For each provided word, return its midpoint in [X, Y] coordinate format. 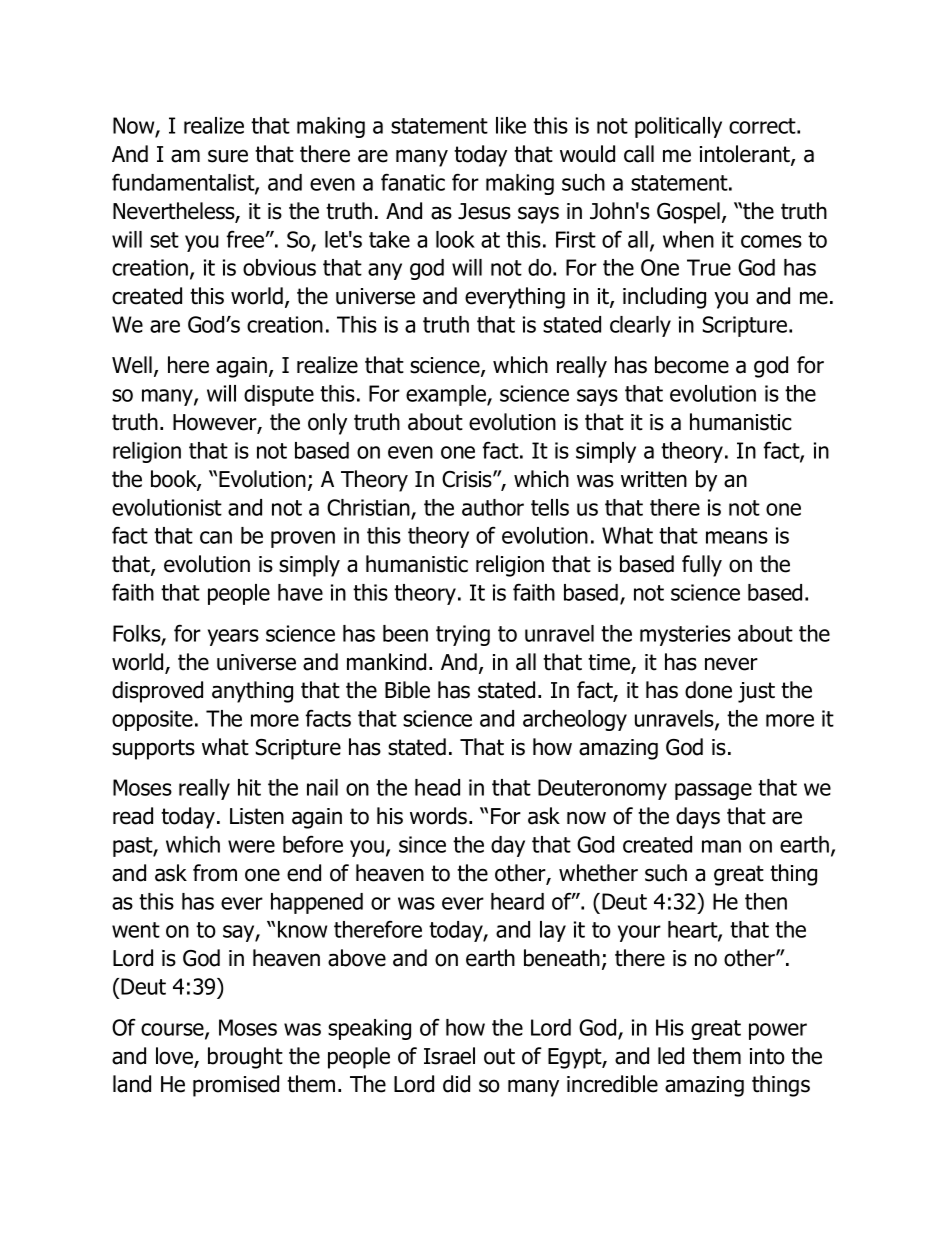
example [447, 395]
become [692, 365]
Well [132, 365]
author [493, 507]
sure [228, 156]
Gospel [688, 213]
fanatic [413, 182]
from [215, 873]
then [766, 901]
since [422, 844]
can [216, 537]
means [737, 537]
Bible [407, 690]
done [708, 690]
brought [245, 1058]
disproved [157, 692]
